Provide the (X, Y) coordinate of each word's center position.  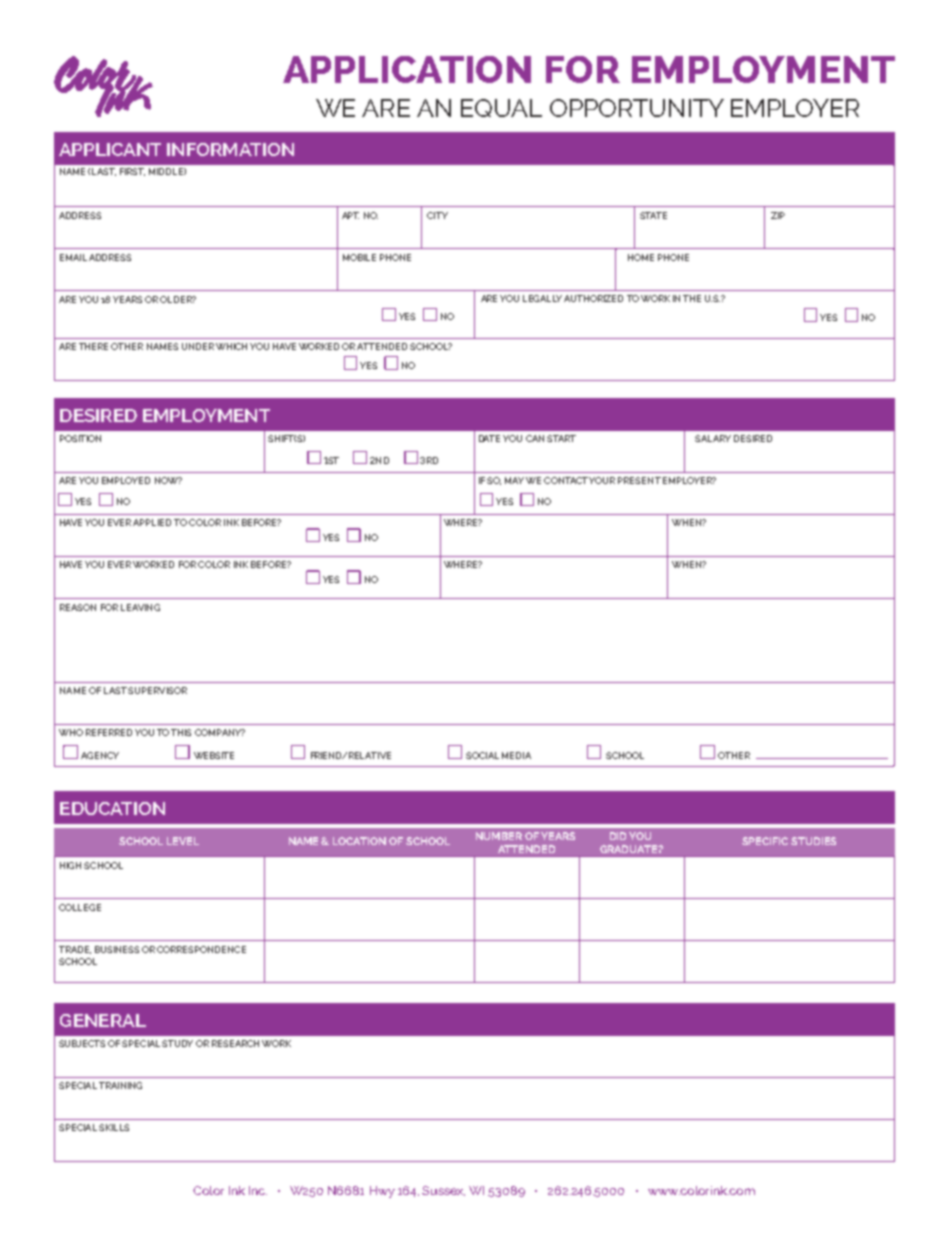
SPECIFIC (765, 841)
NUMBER (499, 836)
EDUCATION (112, 808)
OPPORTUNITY (637, 108)
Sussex (443, 1191)
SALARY (713, 438)
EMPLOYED (126, 480)
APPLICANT (110, 149)
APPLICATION (407, 69)
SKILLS (114, 1127)
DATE (489, 438)
